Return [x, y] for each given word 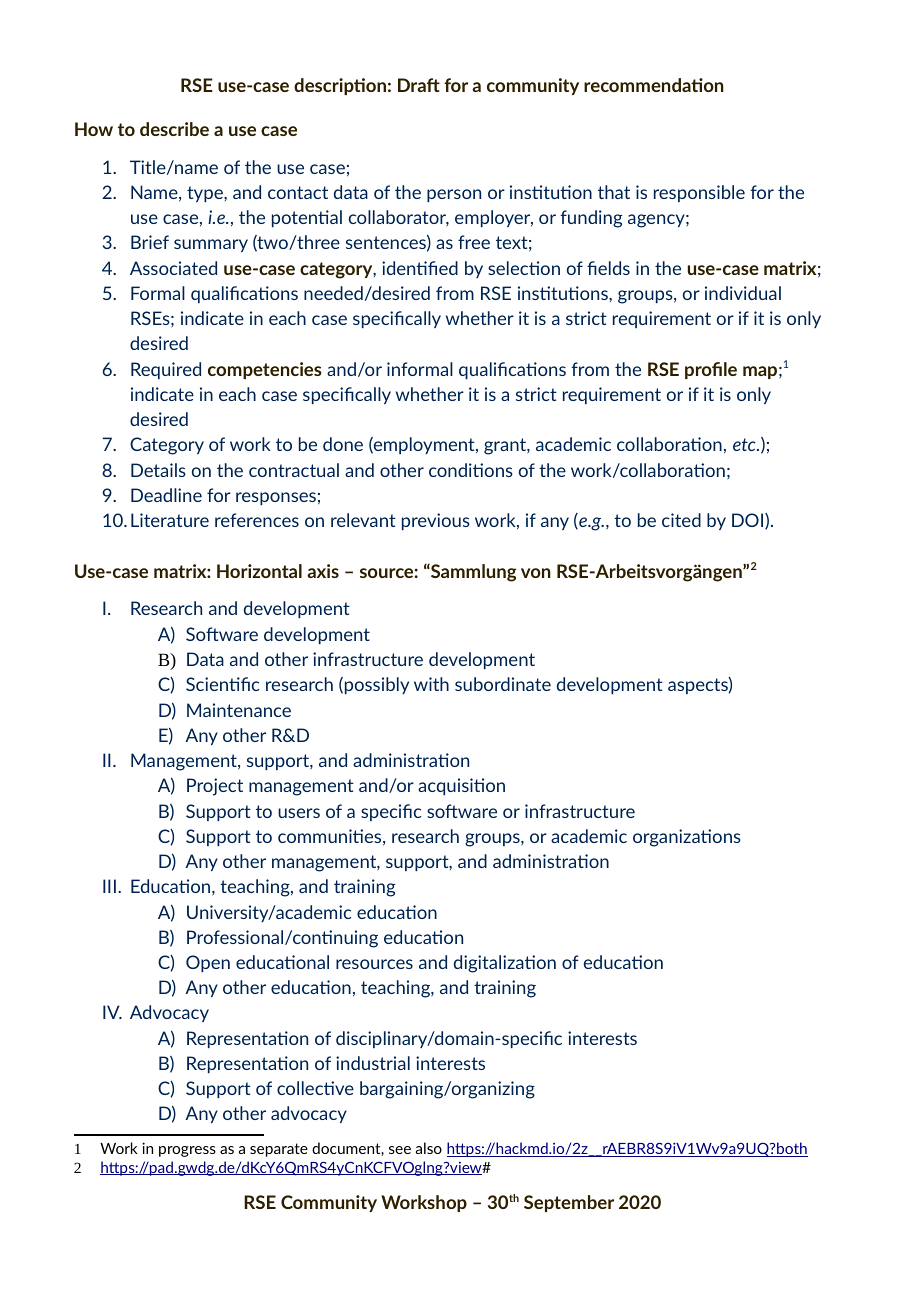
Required [166, 370]
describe [174, 129]
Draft [419, 85]
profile [711, 370]
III [109, 886]
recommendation [654, 85]
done [343, 444]
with [431, 684]
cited [681, 520]
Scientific [222, 684]
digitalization [505, 964]
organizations [687, 838]
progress [187, 1151]
